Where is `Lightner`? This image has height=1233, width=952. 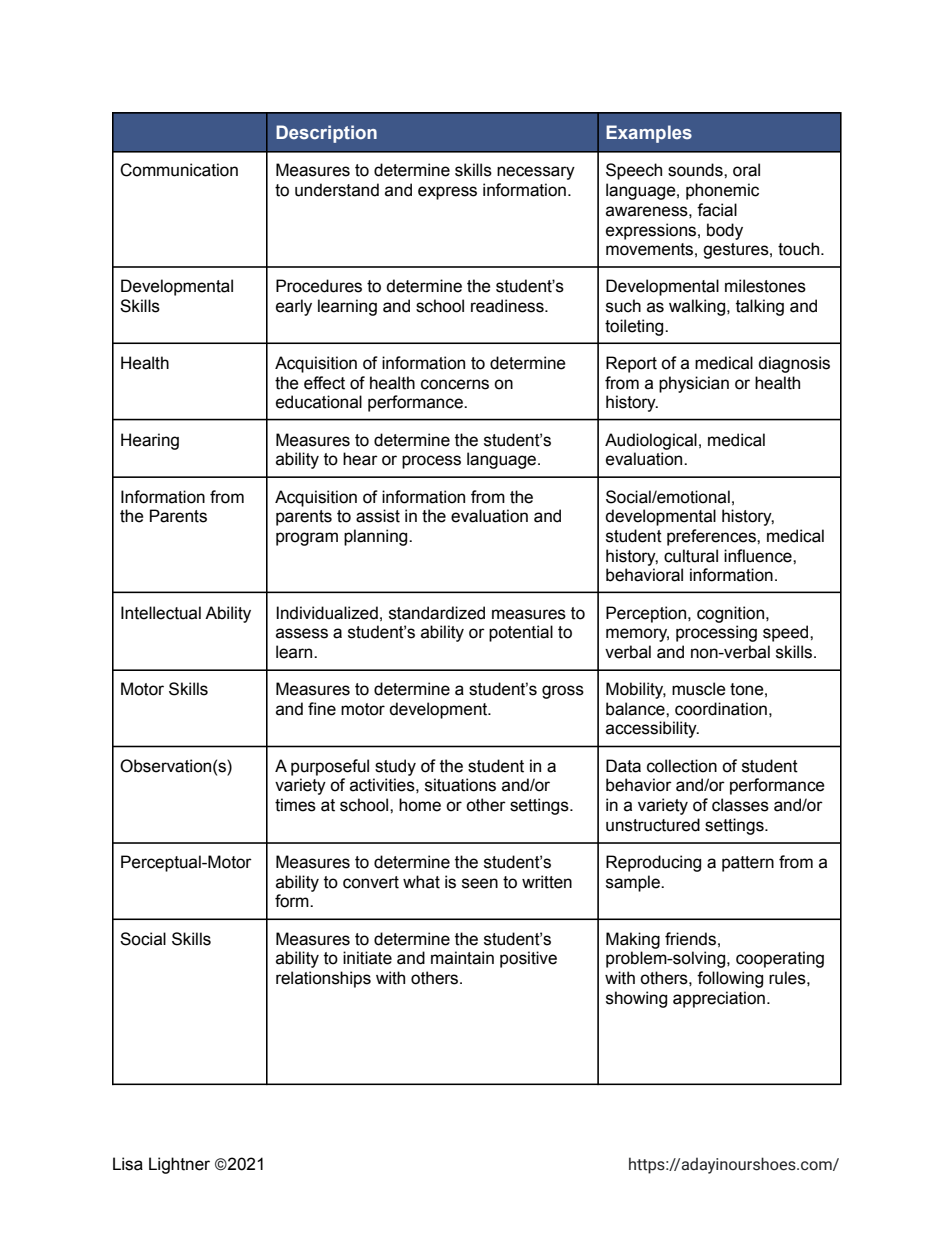 Lightner is located at coordinates (179, 1165).
